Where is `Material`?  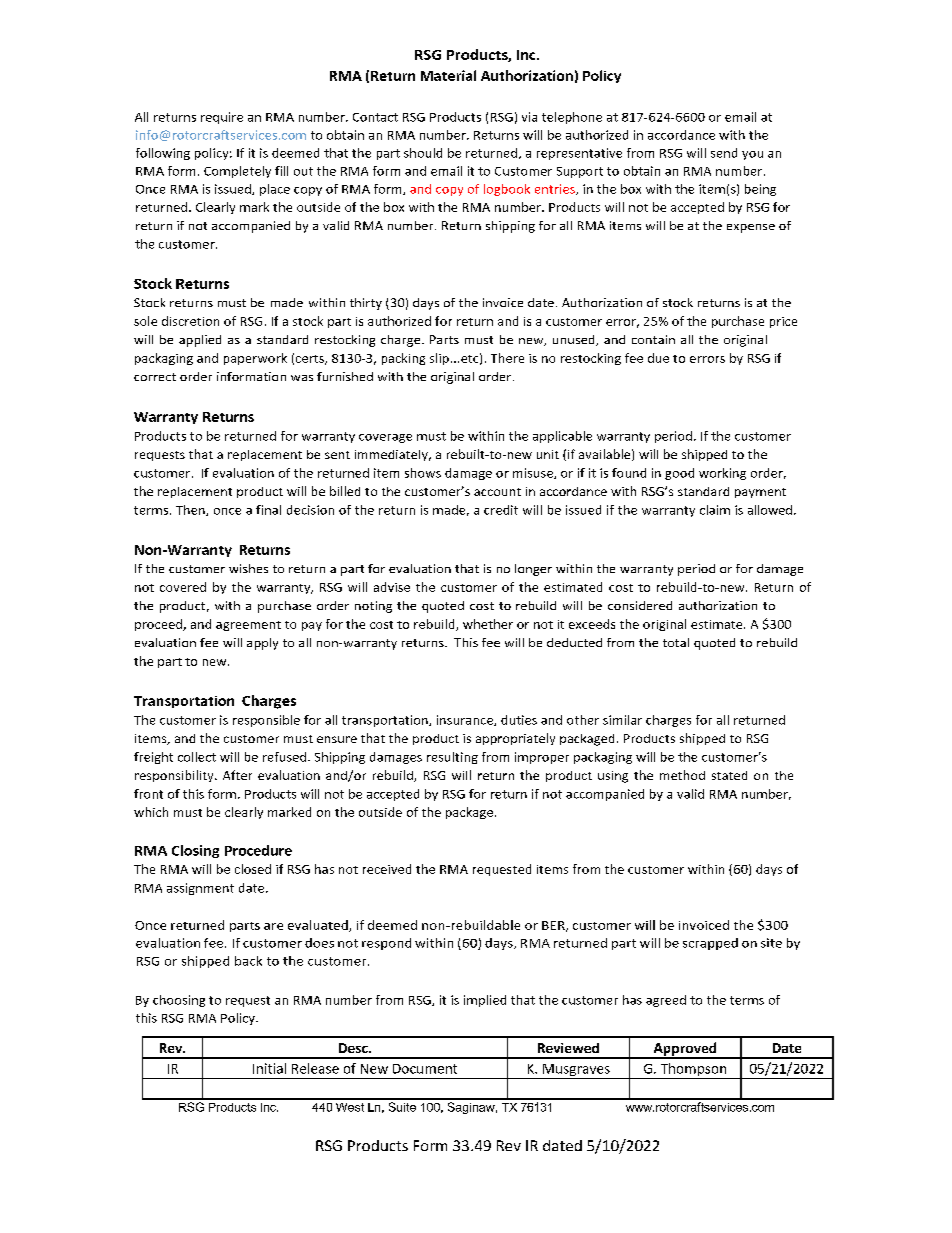 Material is located at coordinates (448, 75).
